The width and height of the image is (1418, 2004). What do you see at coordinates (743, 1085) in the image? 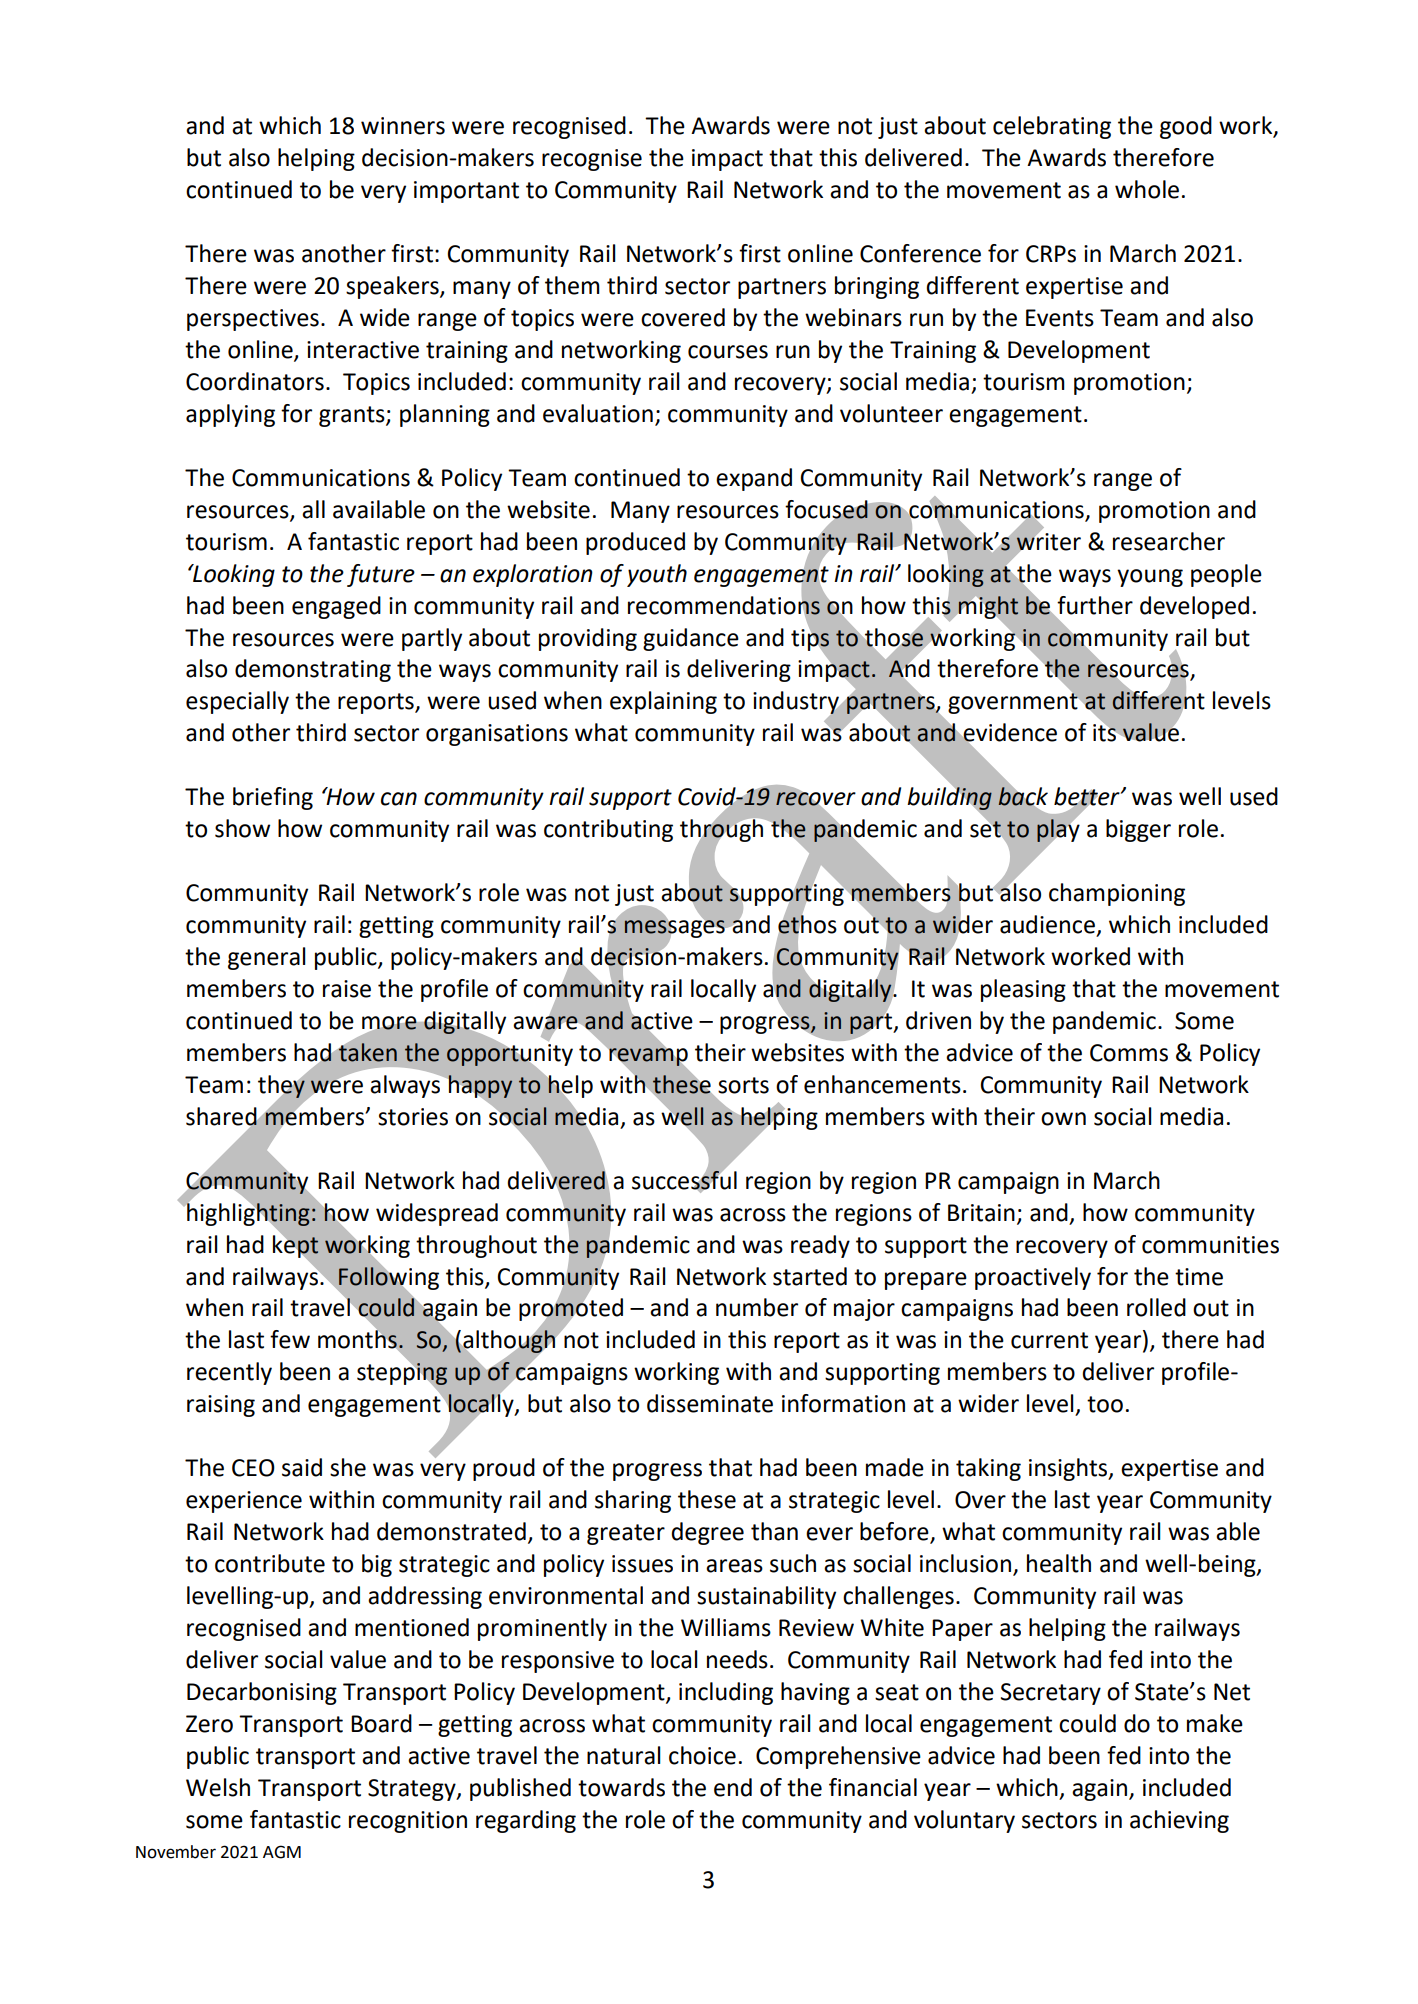
I see `sorts` at bounding box center [743, 1085].
